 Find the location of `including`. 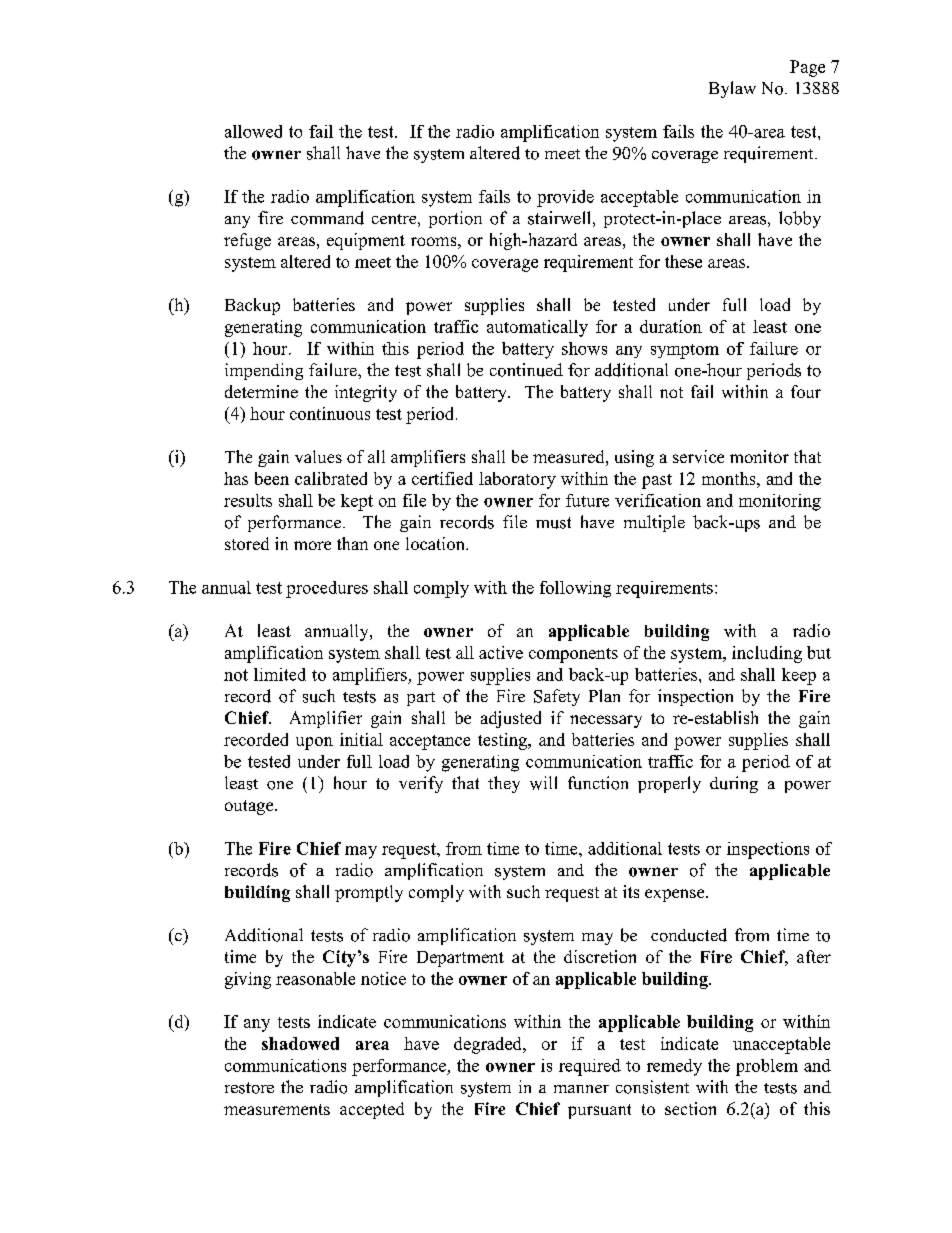

including is located at coordinates (767, 654).
